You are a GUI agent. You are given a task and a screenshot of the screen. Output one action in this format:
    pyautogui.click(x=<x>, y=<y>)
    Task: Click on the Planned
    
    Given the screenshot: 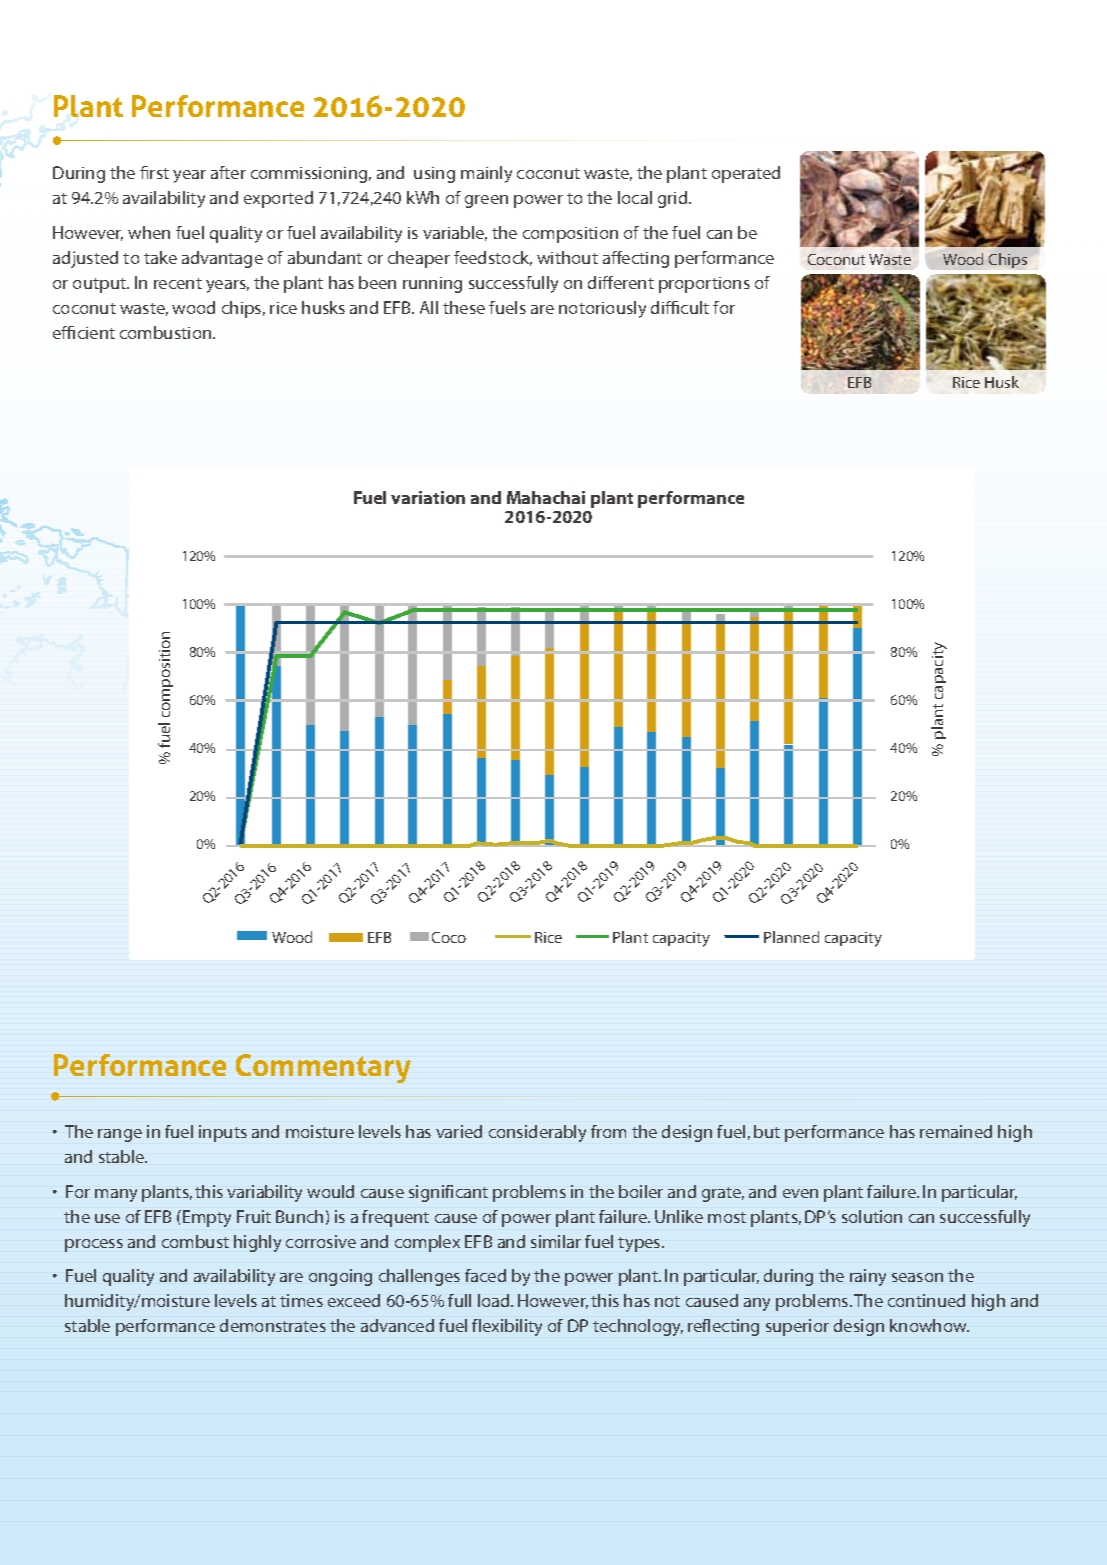 What is the action you would take?
    pyautogui.click(x=791, y=937)
